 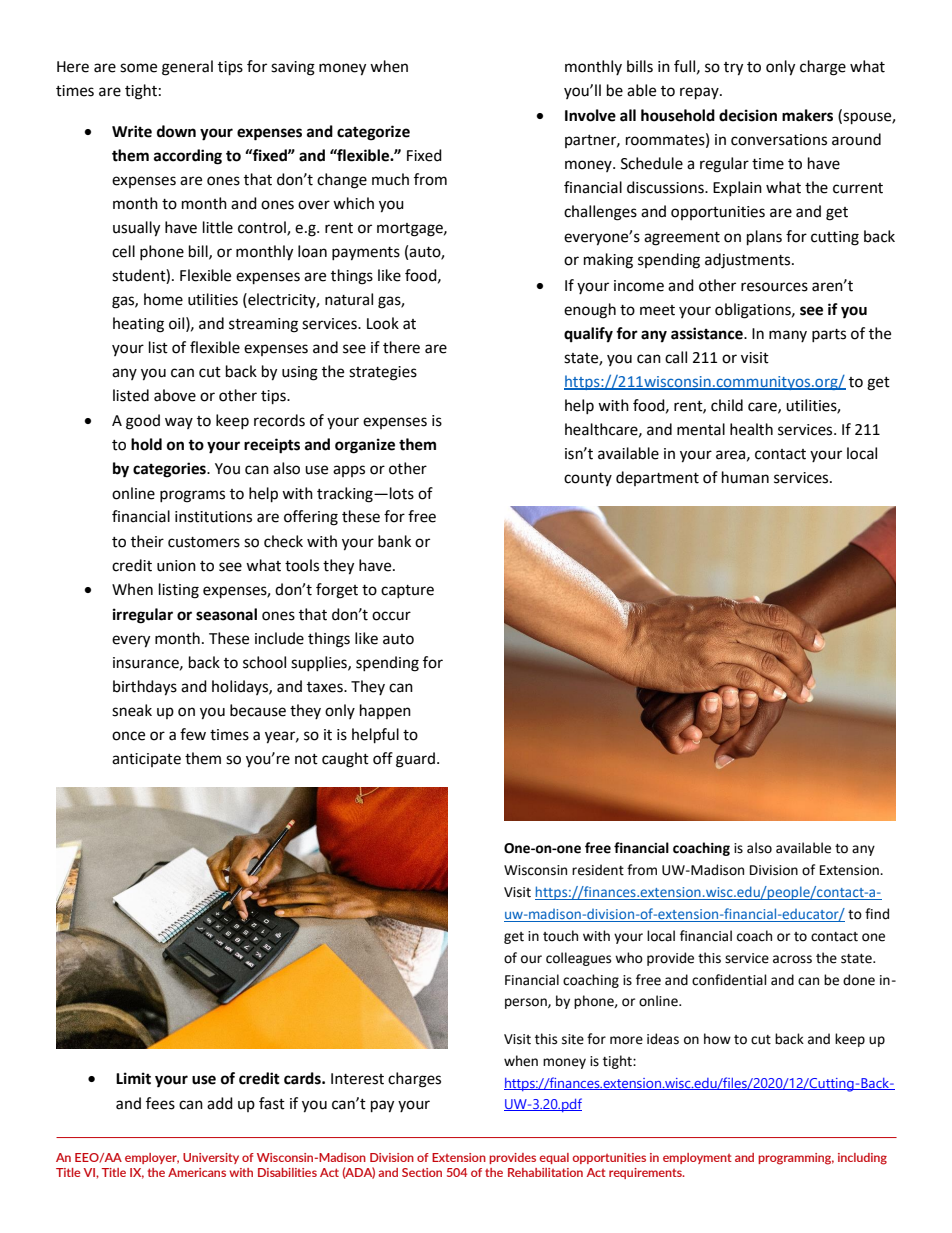 What do you see at coordinates (588, 479) in the image?
I see `county` at bounding box center [588, 479].
